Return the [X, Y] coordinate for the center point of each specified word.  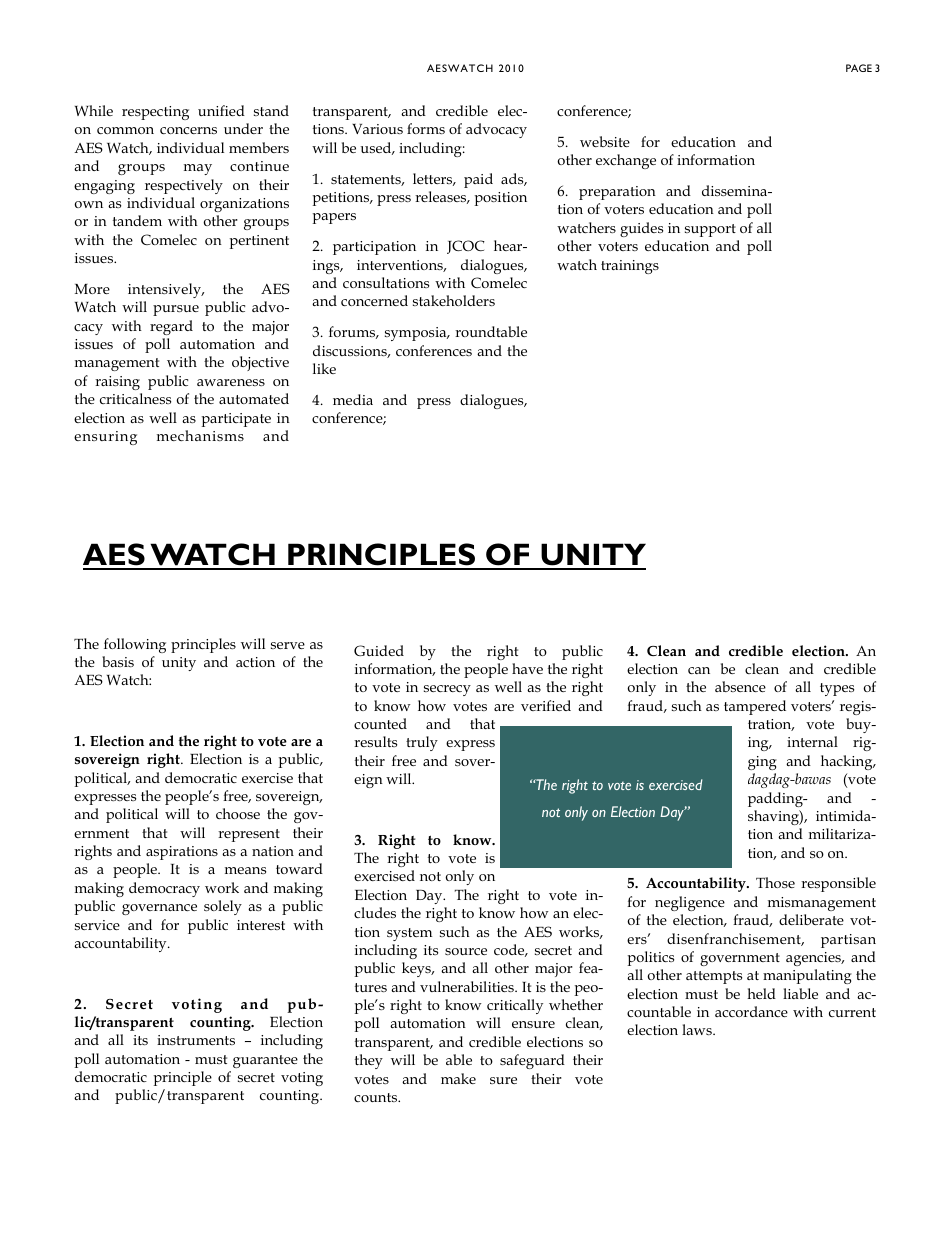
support [710, 230]
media [353, 399]
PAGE [859, 68]
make [458, 1078]
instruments [196, 1040]
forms [426, 128]
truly [422, 743]
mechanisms [200, 435]
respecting [155, 113]
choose [238, 813]
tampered [755, 707]
